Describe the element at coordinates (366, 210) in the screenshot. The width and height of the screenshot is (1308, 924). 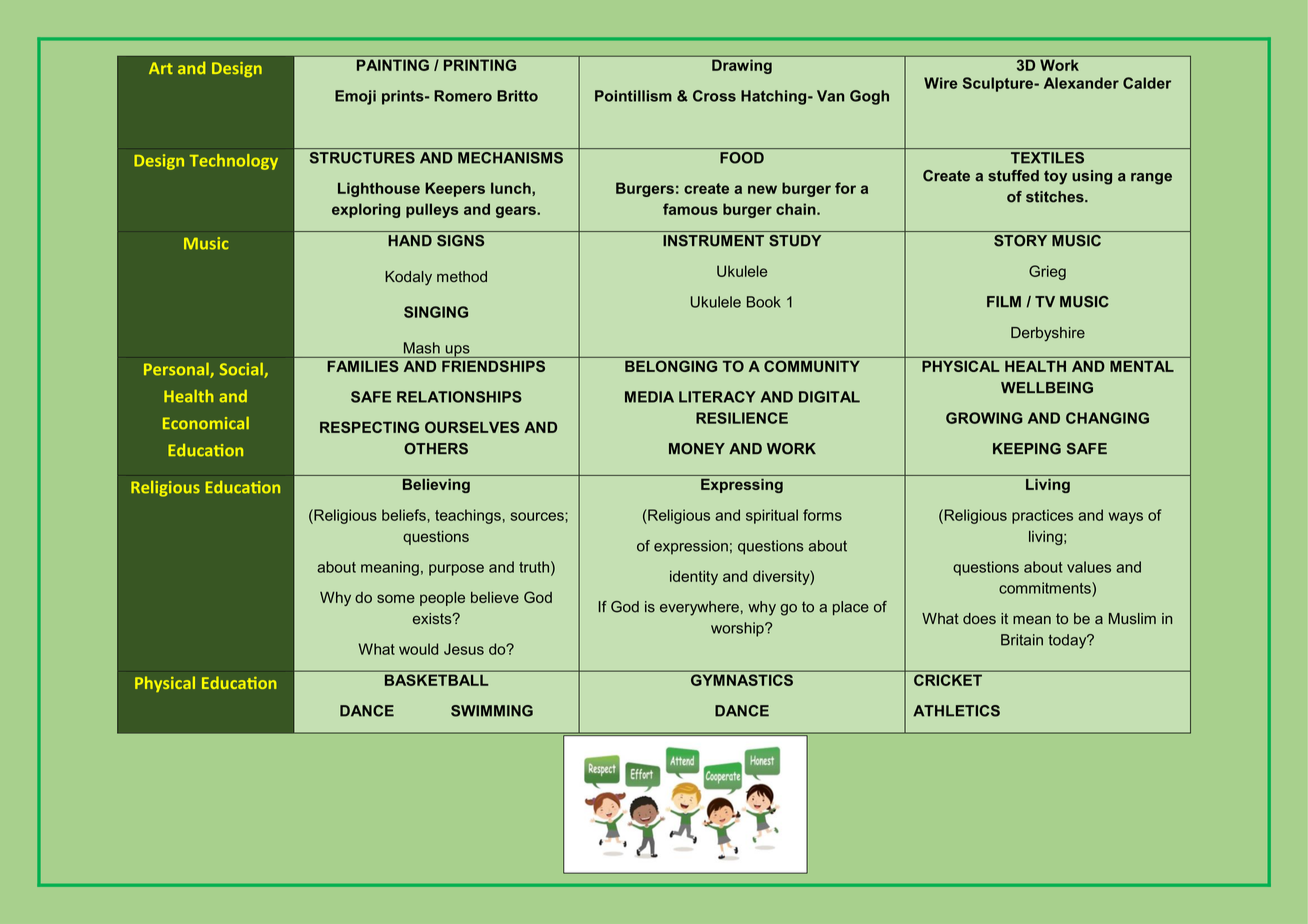
I see `exploring` at that location.
